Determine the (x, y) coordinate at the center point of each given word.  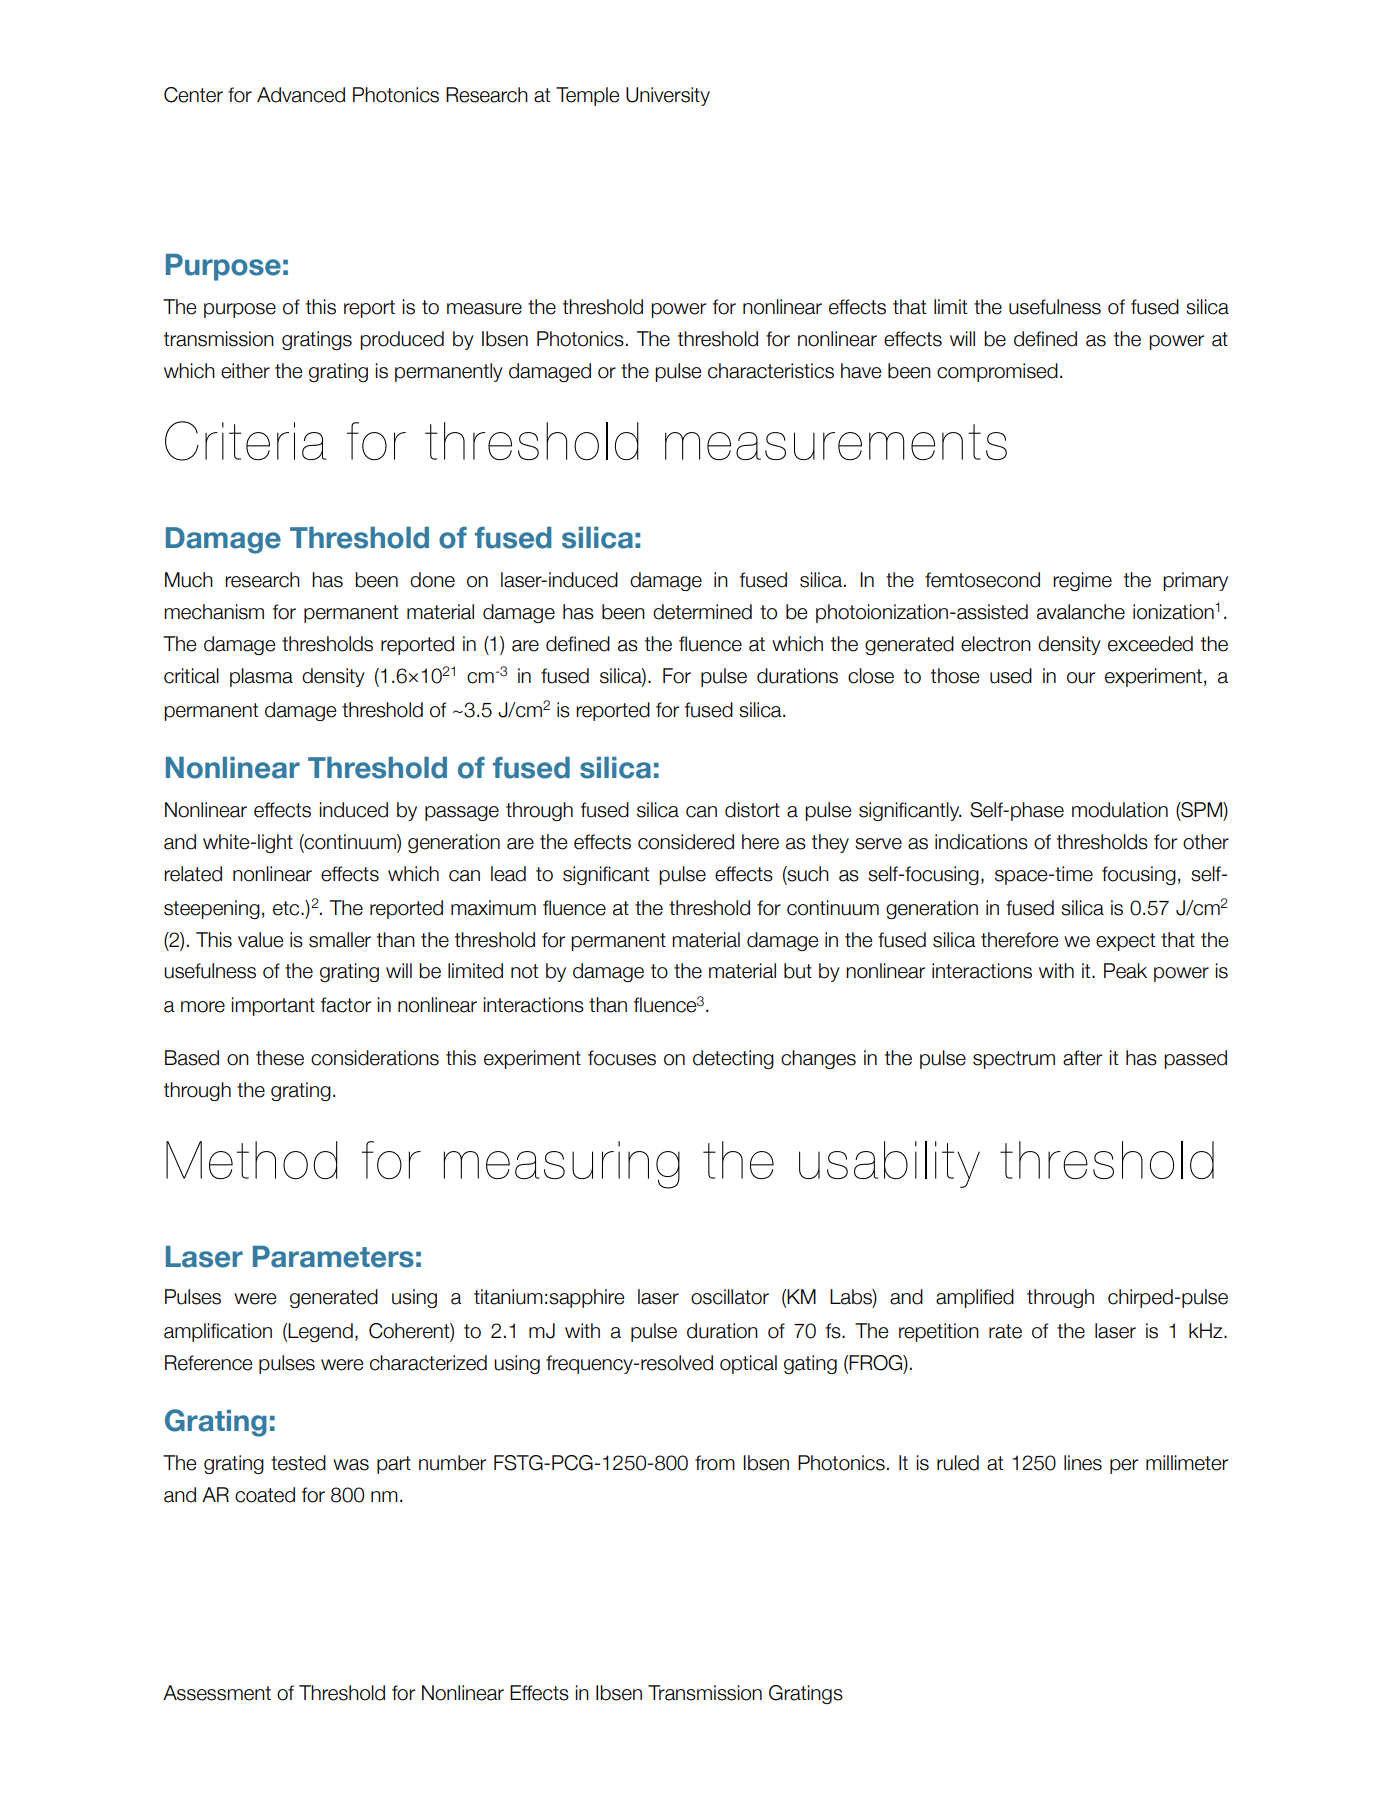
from (715, 1463)
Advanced (301, 95)
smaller (340, 940)
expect (1126, 942)
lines (1083, 1463)
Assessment (217, 1693)
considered (686, 842)
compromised (997, 372)
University (668, 96)
